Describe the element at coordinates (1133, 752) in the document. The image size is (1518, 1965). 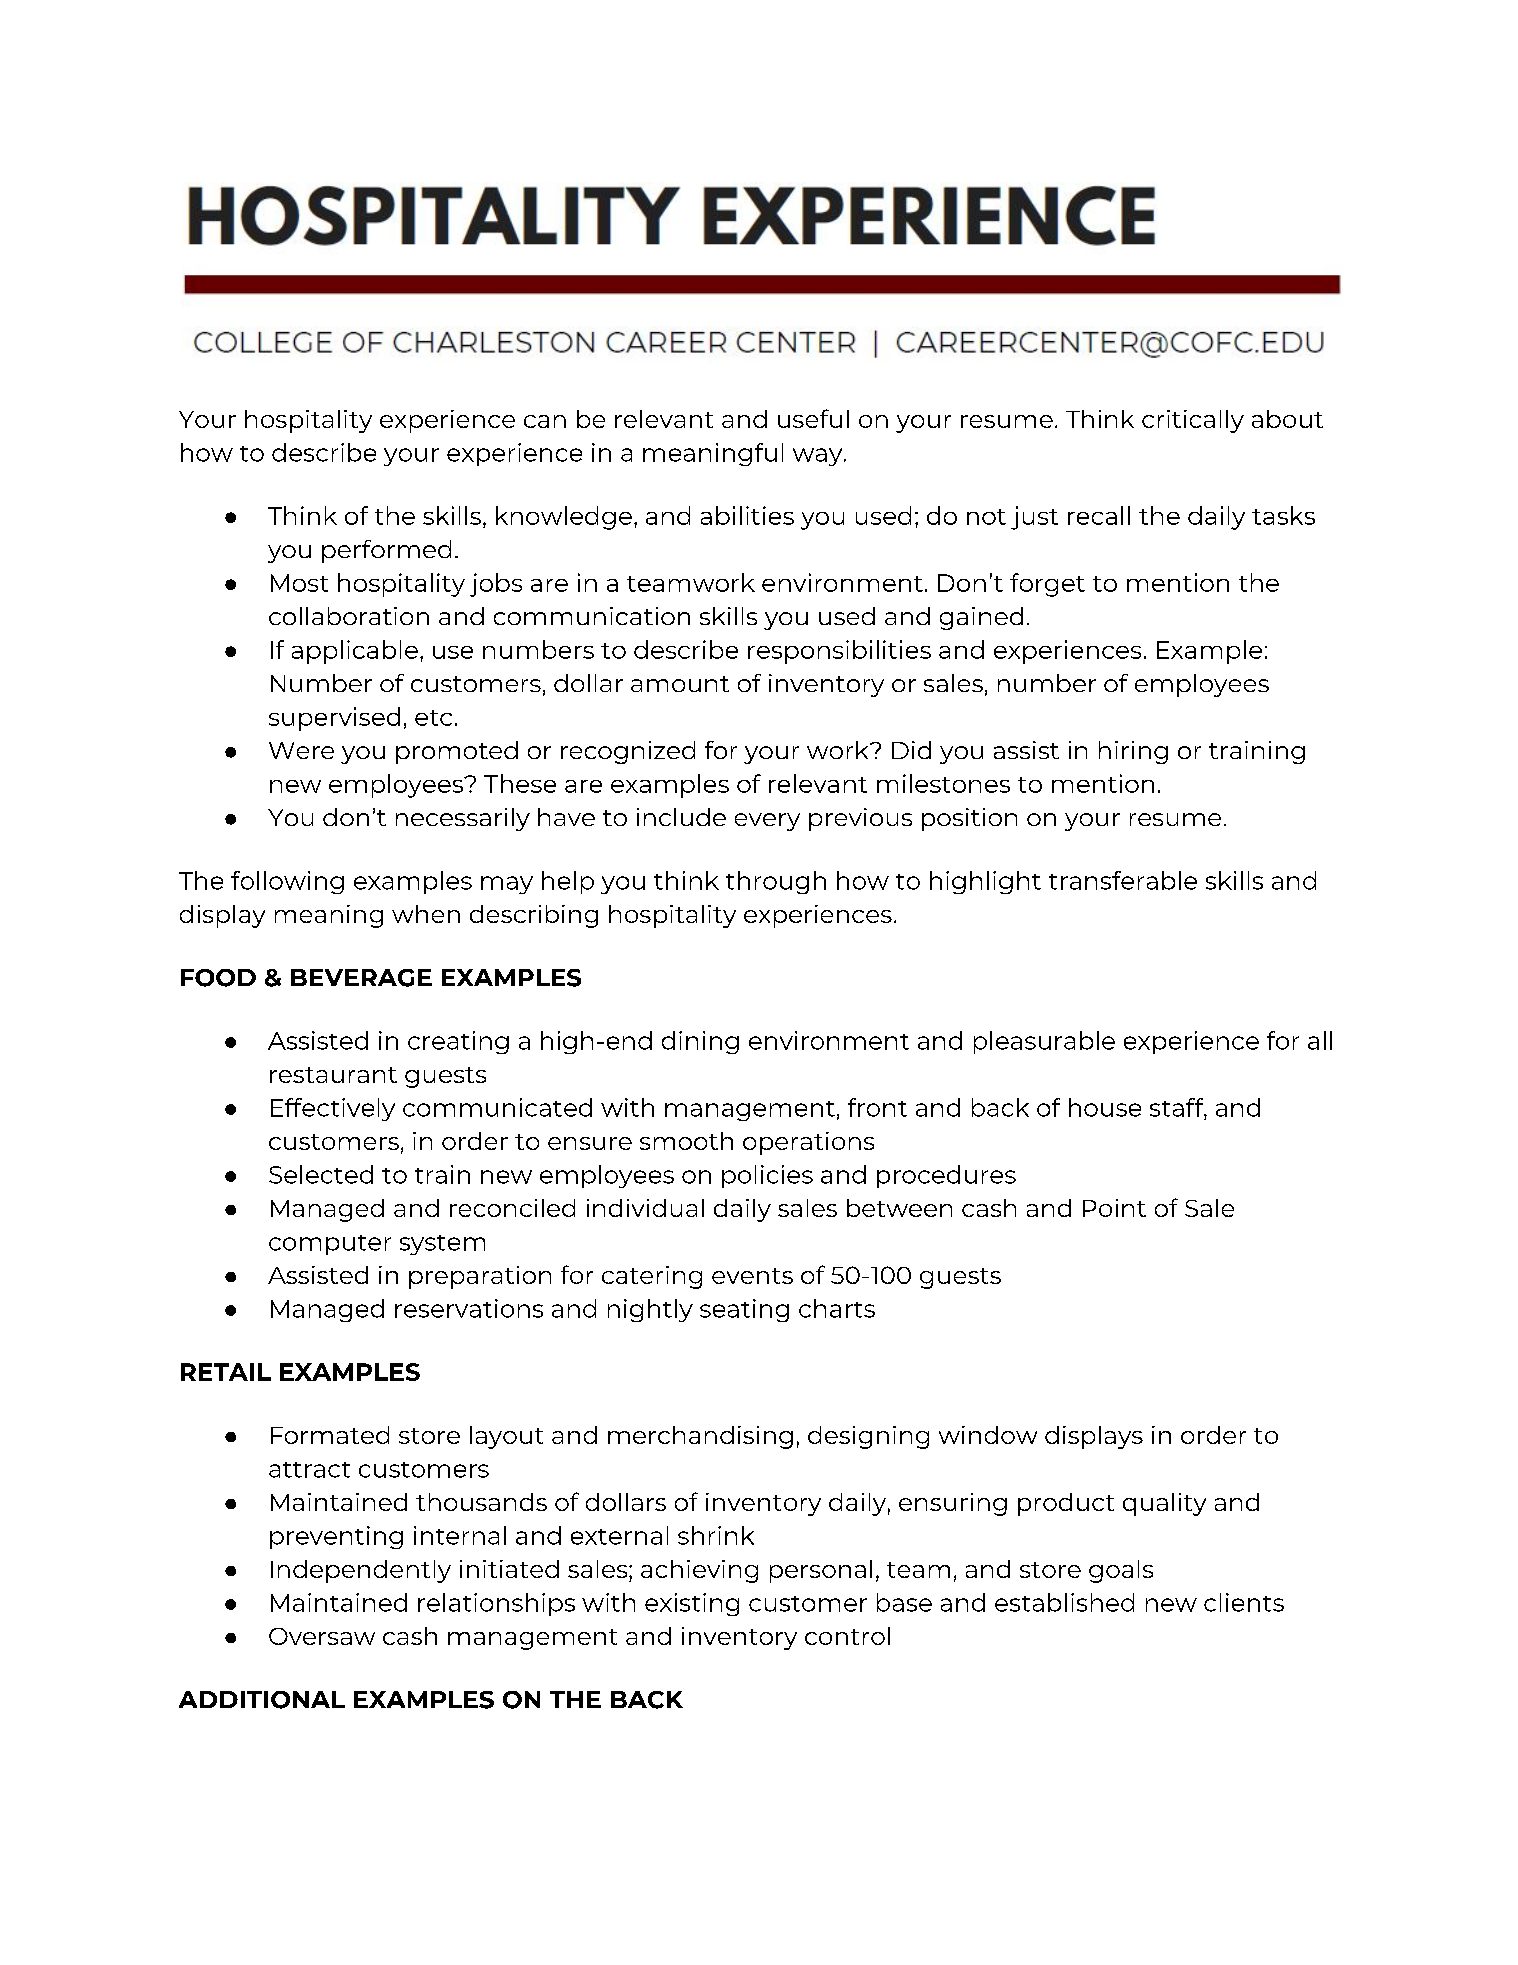
I see `hiring` at that location.
